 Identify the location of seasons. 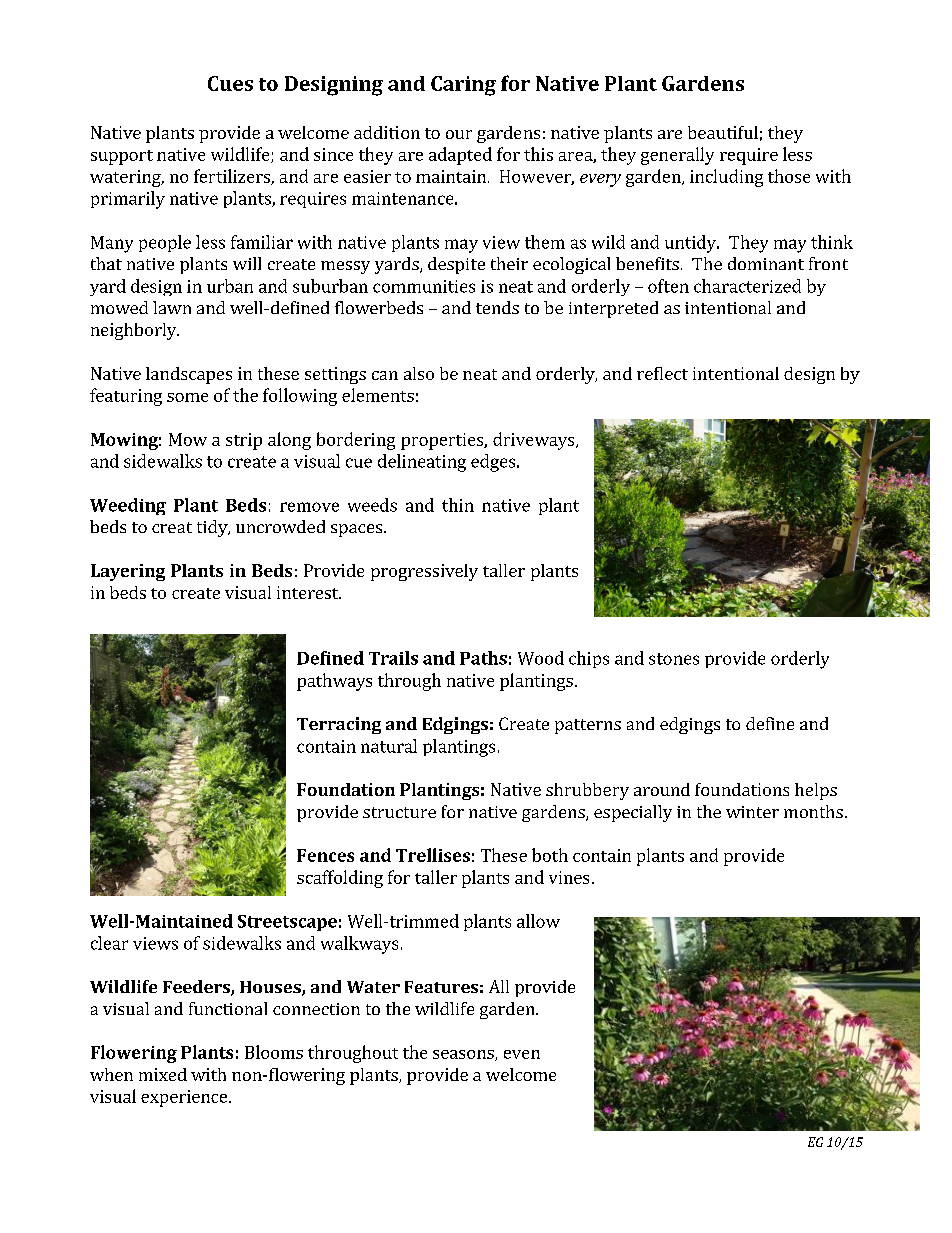
(464, 1055).
